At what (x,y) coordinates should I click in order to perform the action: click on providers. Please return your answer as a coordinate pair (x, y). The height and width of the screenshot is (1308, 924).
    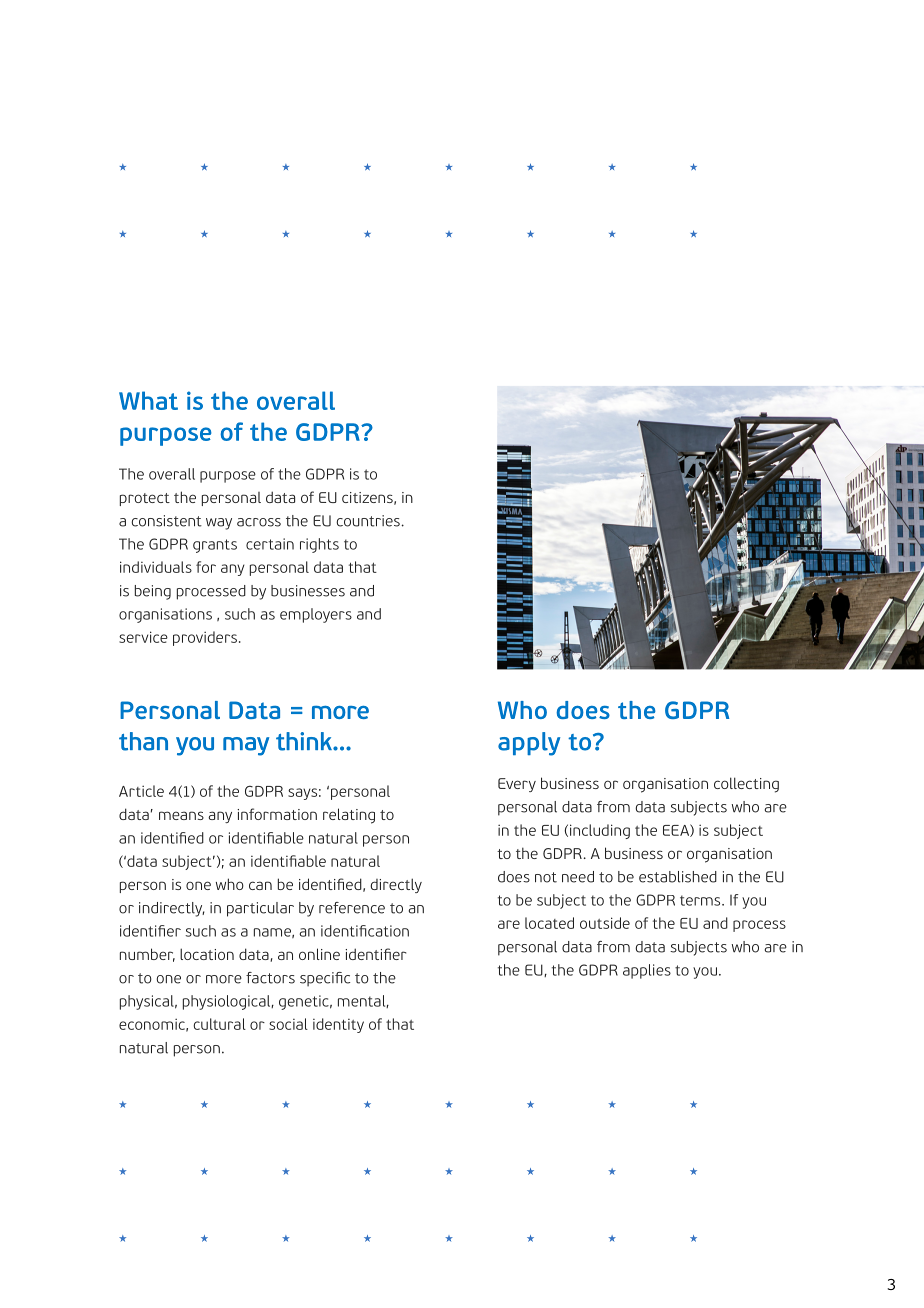
    Looking at the image, I should click on (205, 638).
